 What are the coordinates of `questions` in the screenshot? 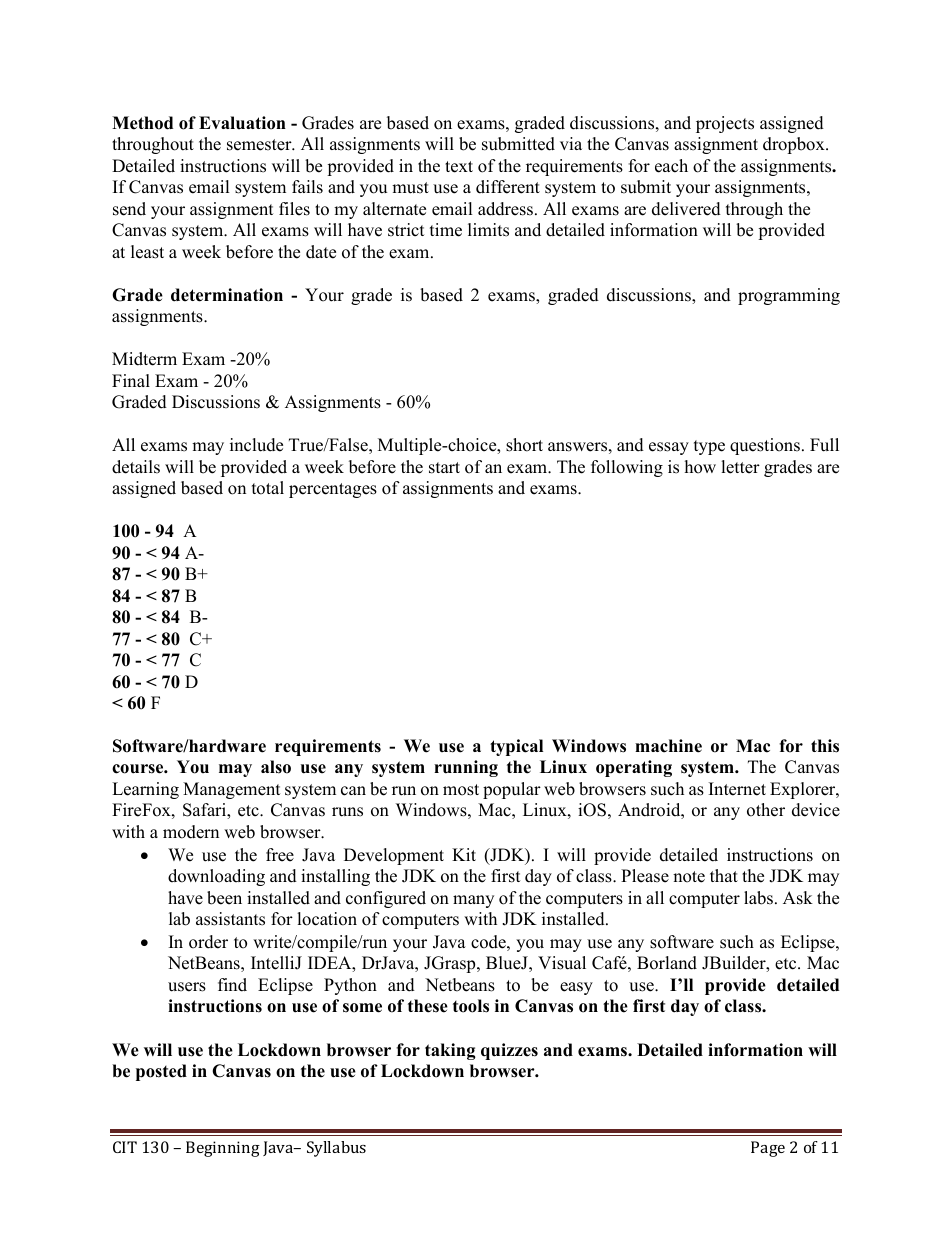 It's located at (765, 446).
